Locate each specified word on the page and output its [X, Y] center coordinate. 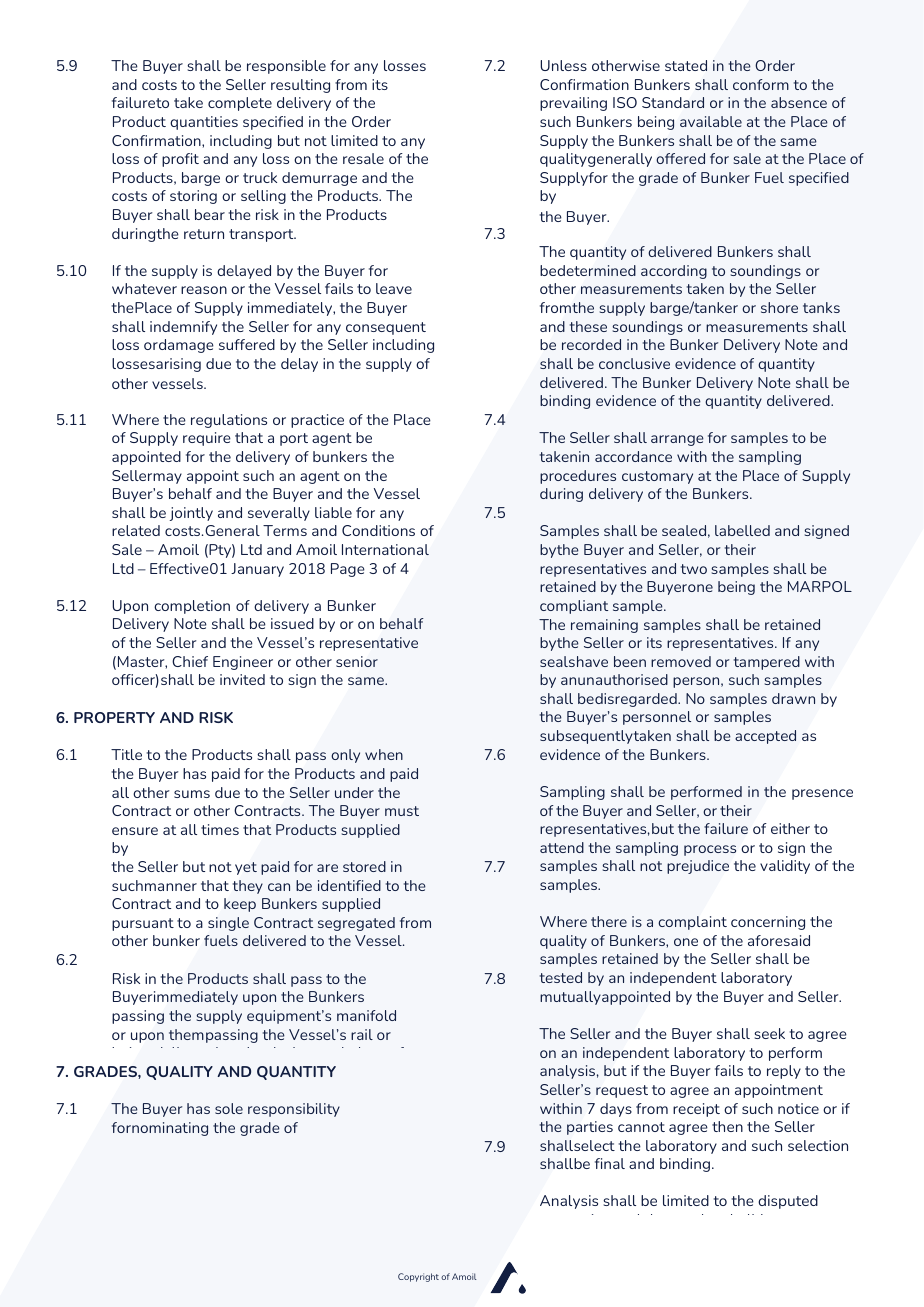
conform [761, 84]
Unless [563, 65]
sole [229, 1108]
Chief [190, 661]
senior [357, 661]
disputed [788, 1202]
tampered [767, 663]
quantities [204, 123]
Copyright [418, 1277]
